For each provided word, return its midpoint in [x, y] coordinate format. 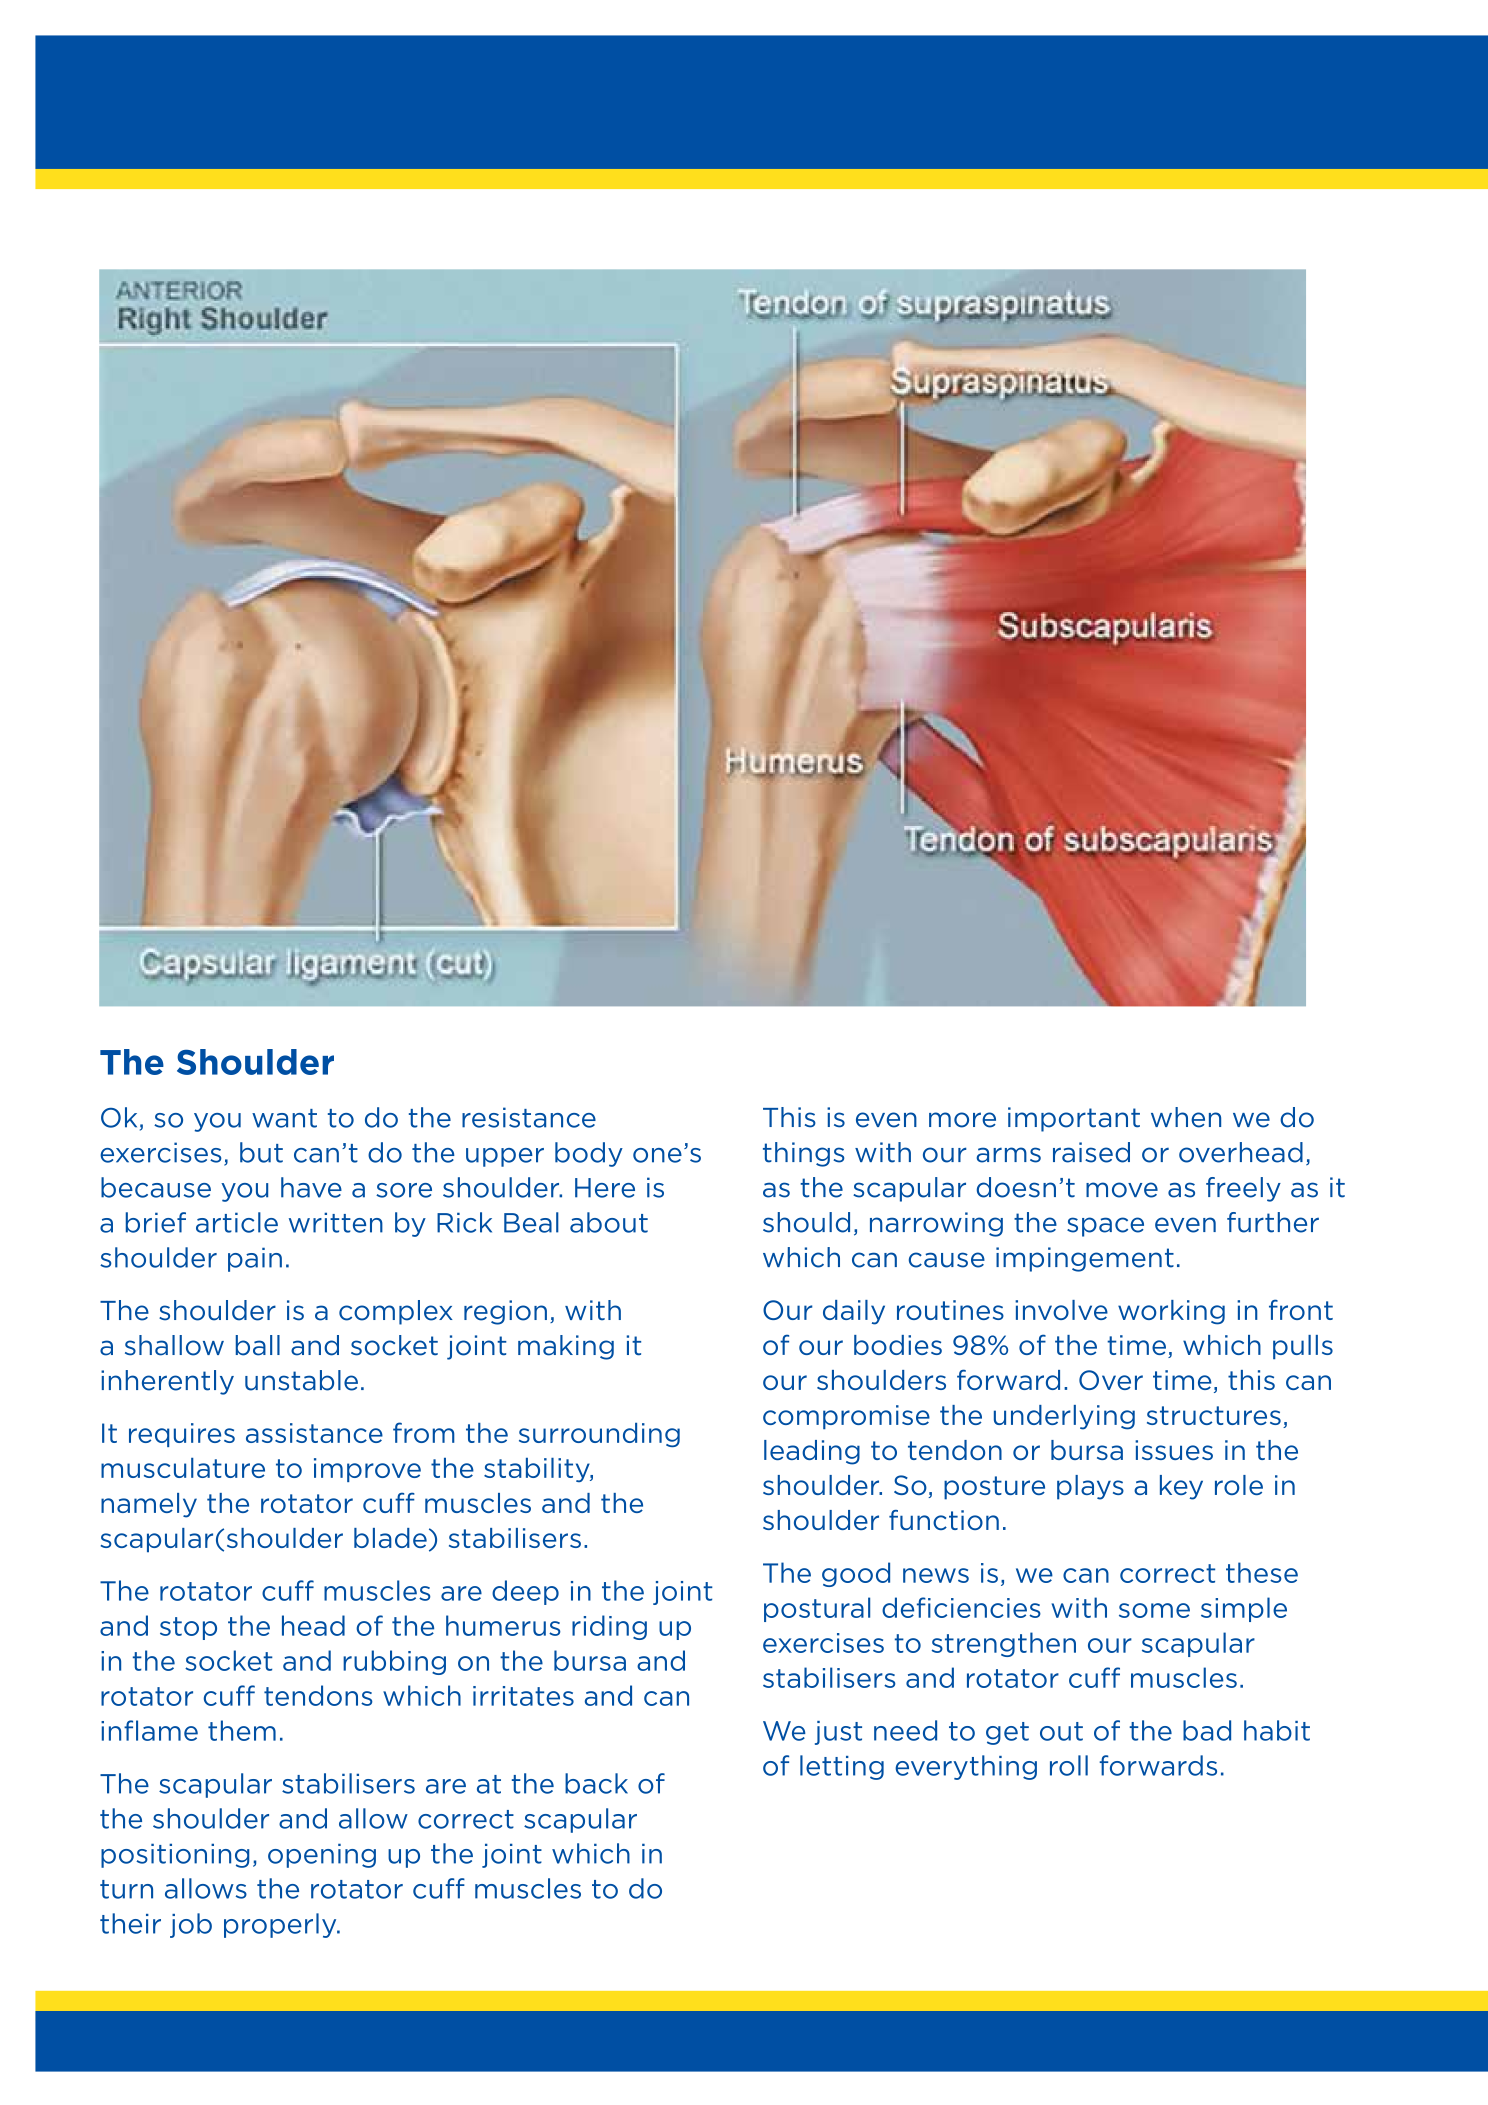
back [596, 1783]
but [261, 1152]
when [1186, 1117]
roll [1069, 1765]
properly [281, 1925]
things [803, 1154]
